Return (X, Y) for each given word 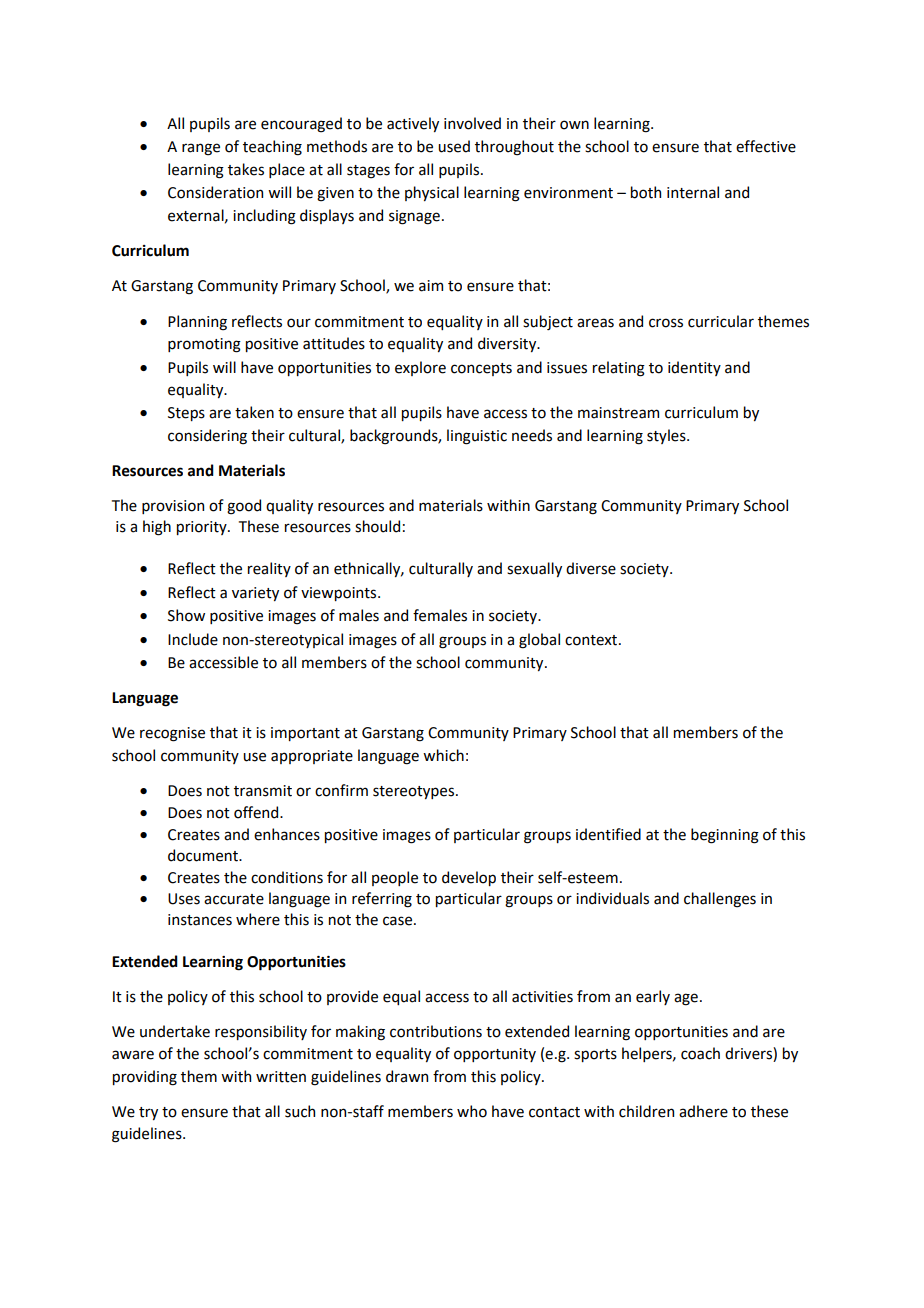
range (201, 149)
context (592, 640)
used (454, 146)
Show (186, 615)
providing (145, 1078)
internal (693, 192)
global (539, 641)
